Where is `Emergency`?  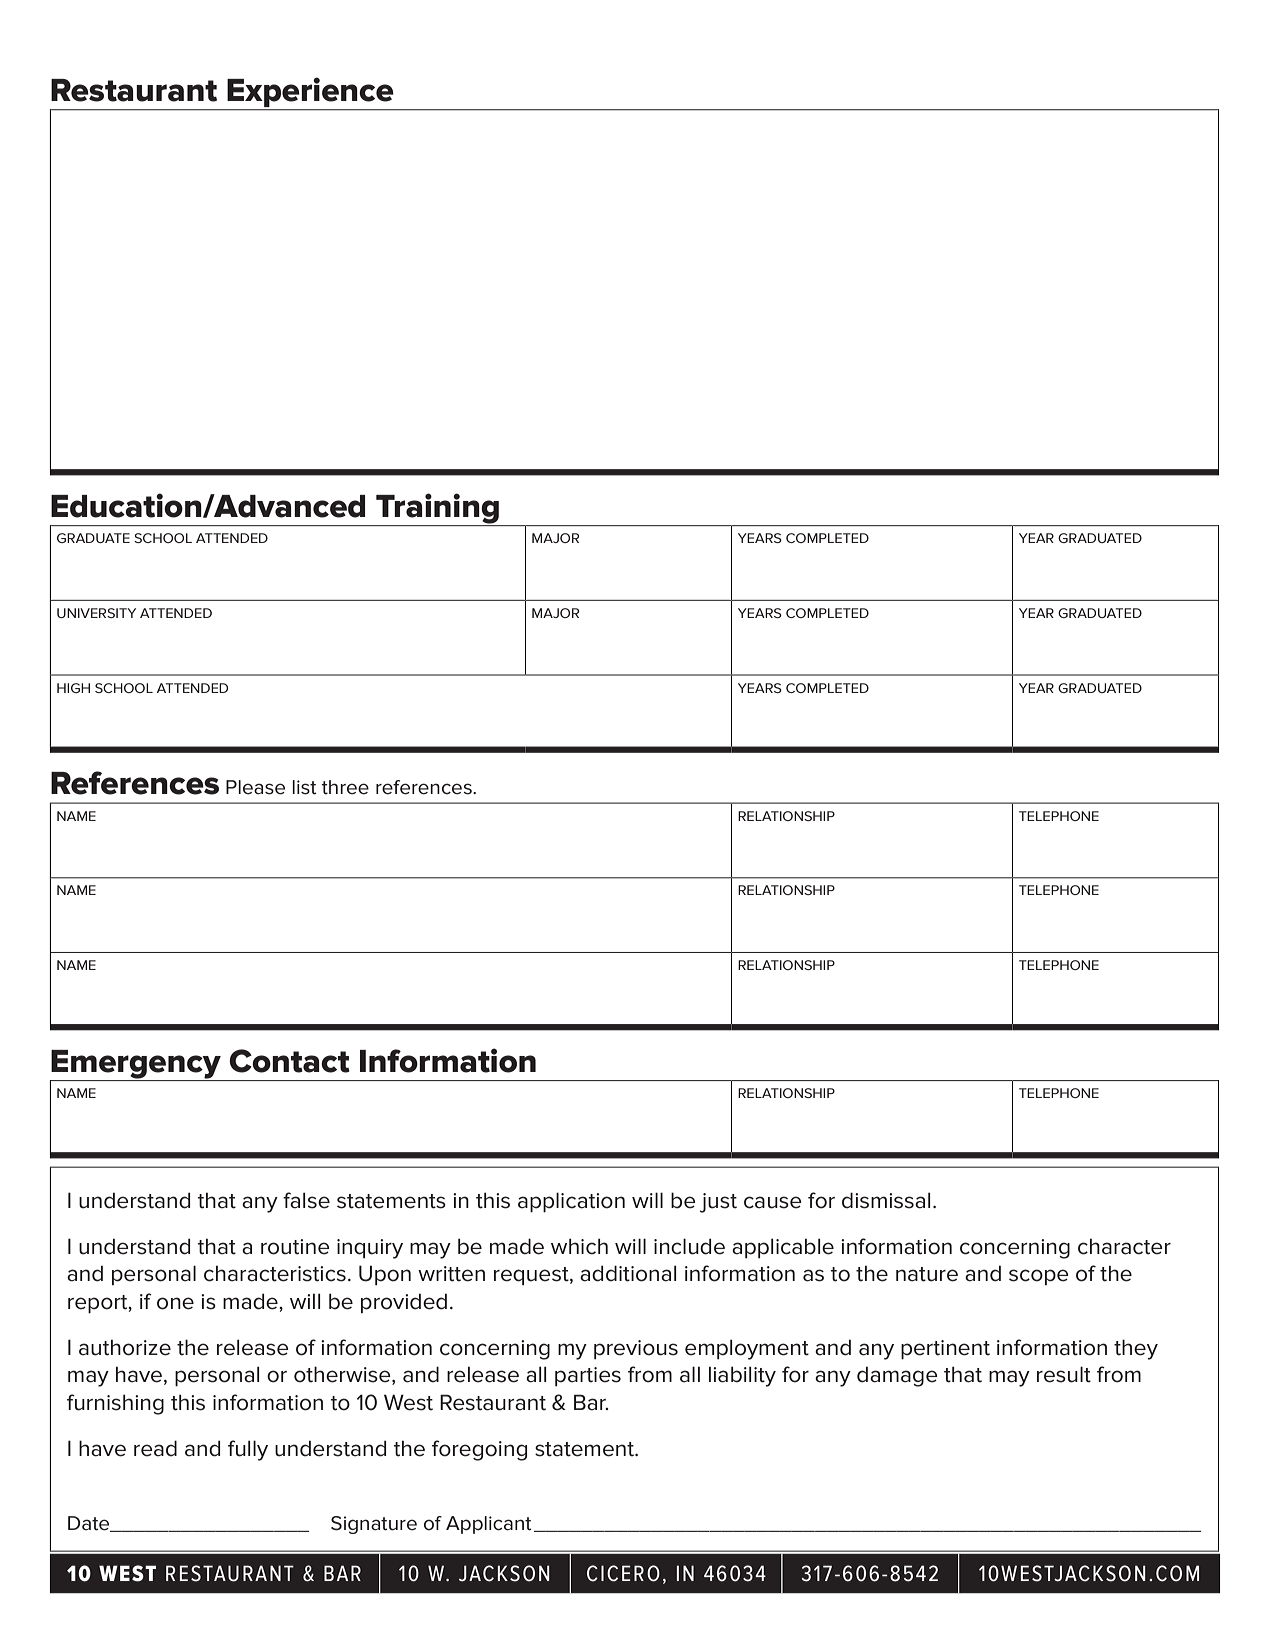
Emergency is located at coordinates (136, 1065).
